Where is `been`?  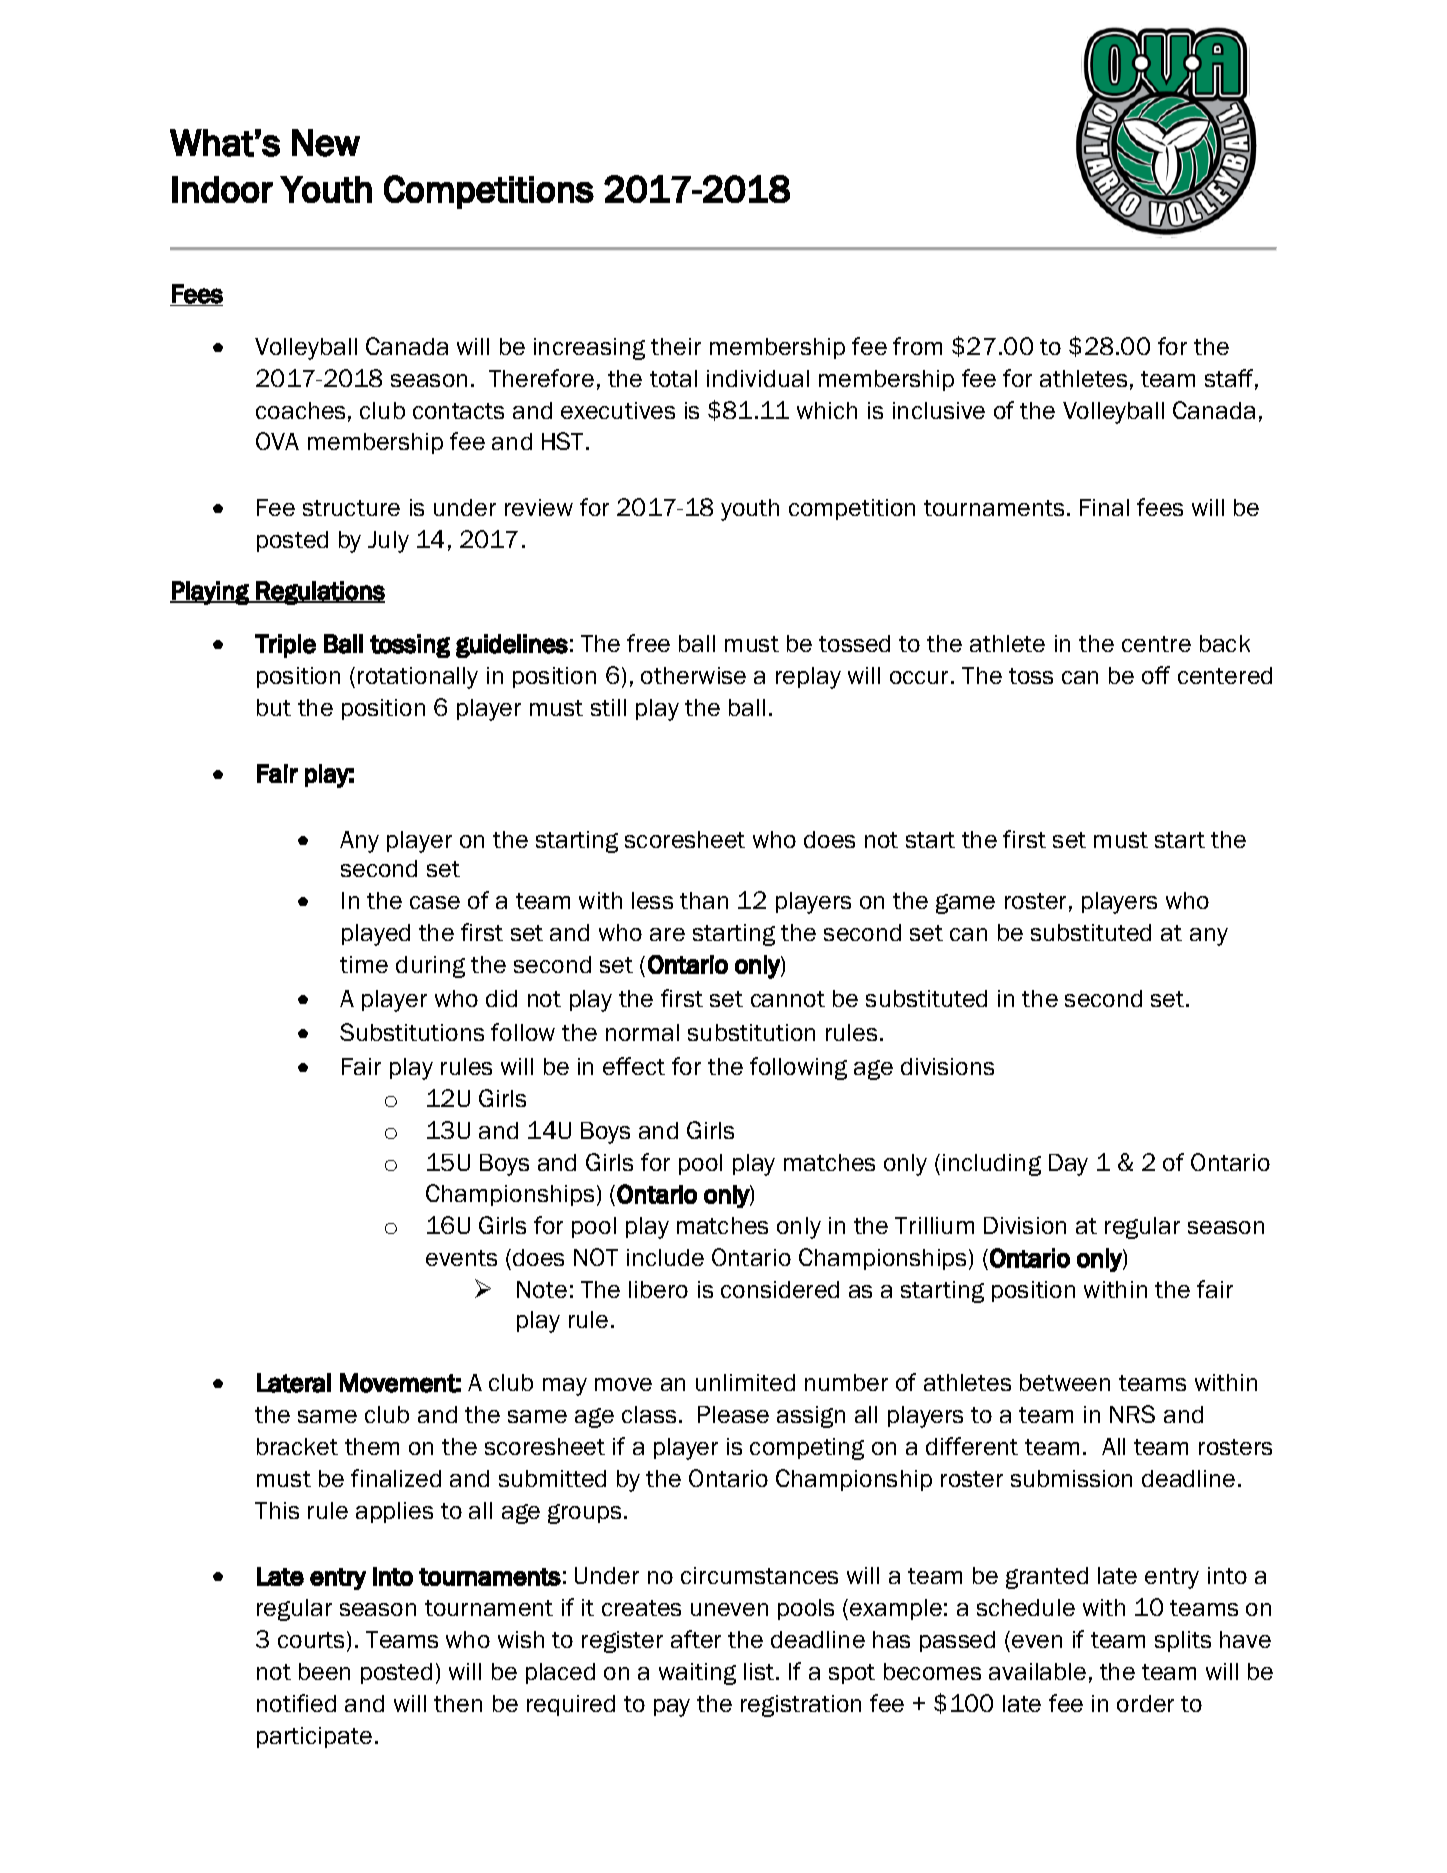
been is located at coordinates (324, 1671).
